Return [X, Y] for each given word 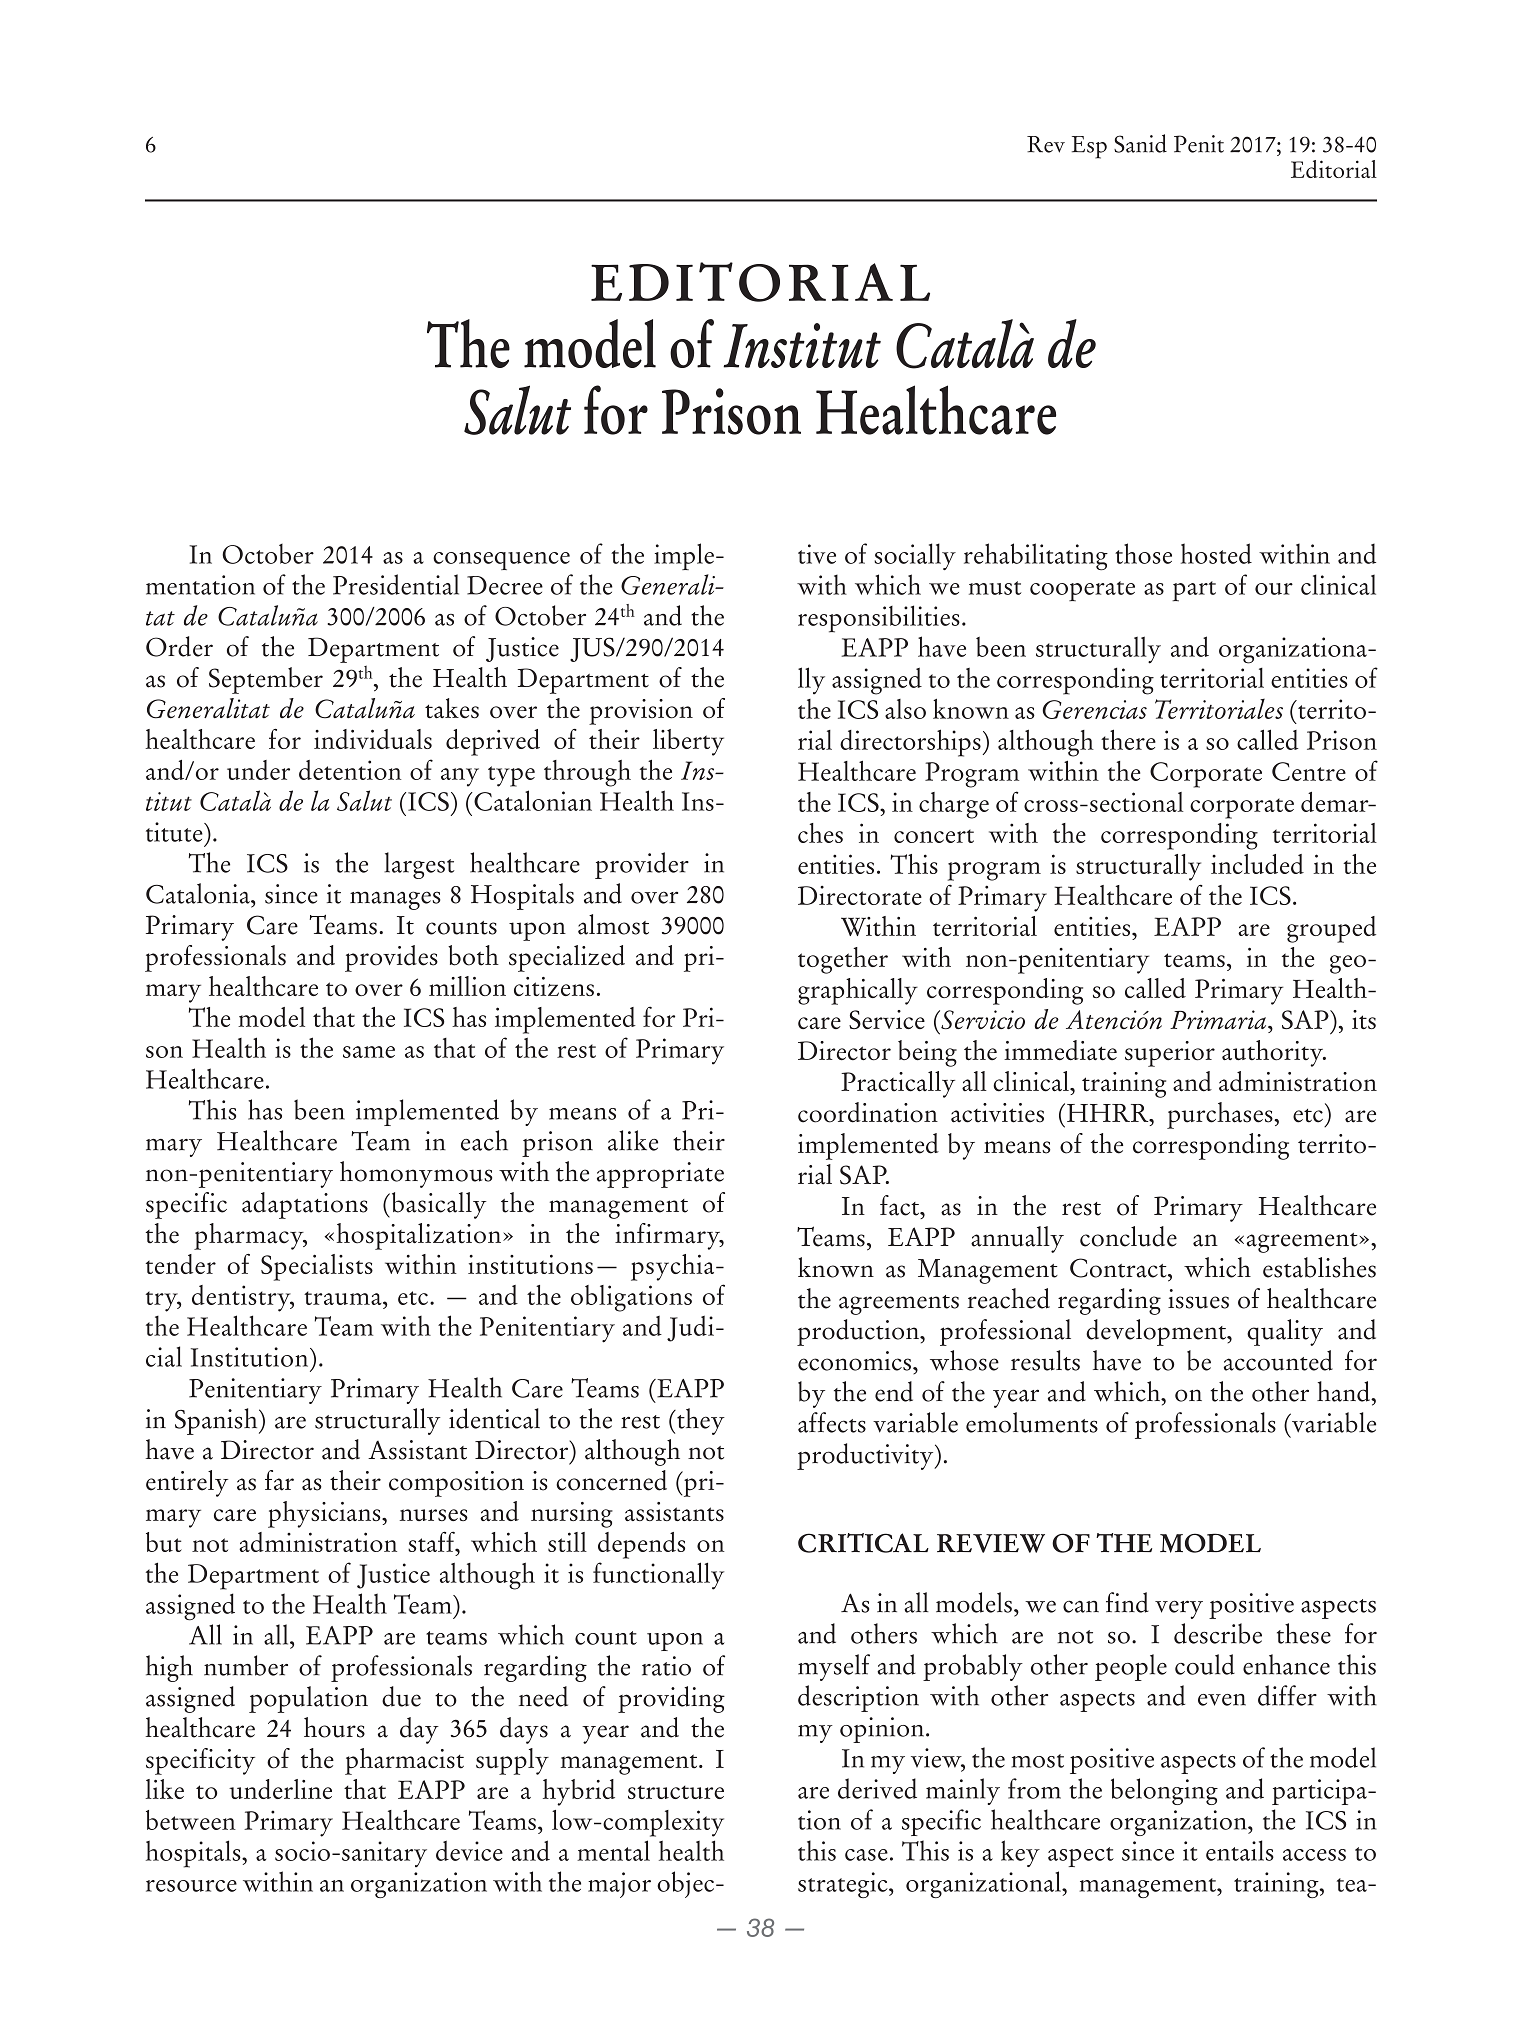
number [246, 1665]
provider [642, 865]
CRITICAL [863, 1543]
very [1179, 1609]
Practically [898, 1084]
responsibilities [879, 619]
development [1157, 1332]
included [1257, 864]
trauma [344, 1298]
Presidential [396, 584]
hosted [1216, 553]
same [369, 1052]
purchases [1221, 1115]
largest [419, 865]
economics [854, 1361]
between [191, 1820]
